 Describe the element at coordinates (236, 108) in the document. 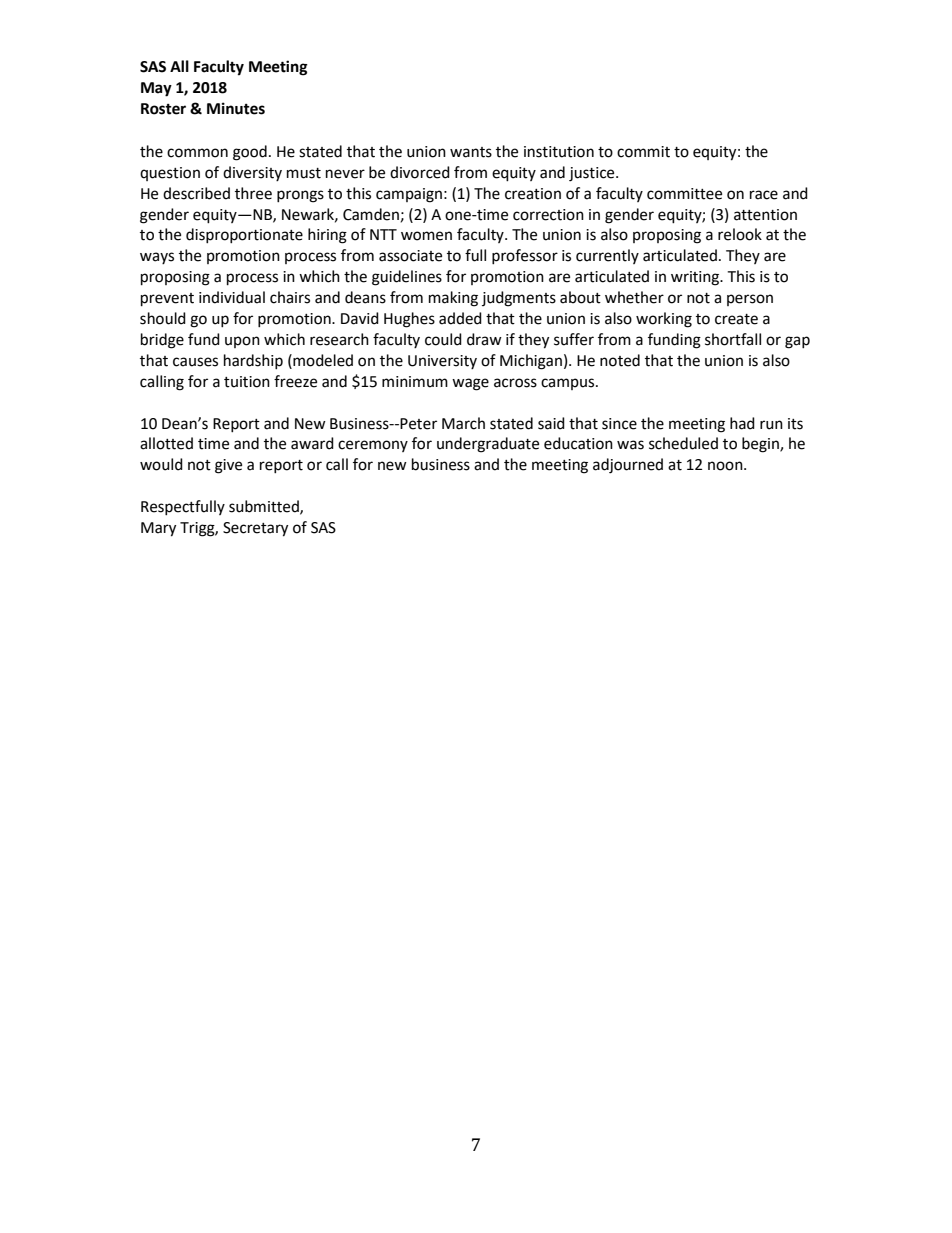

I see `Minutes` at that location.
